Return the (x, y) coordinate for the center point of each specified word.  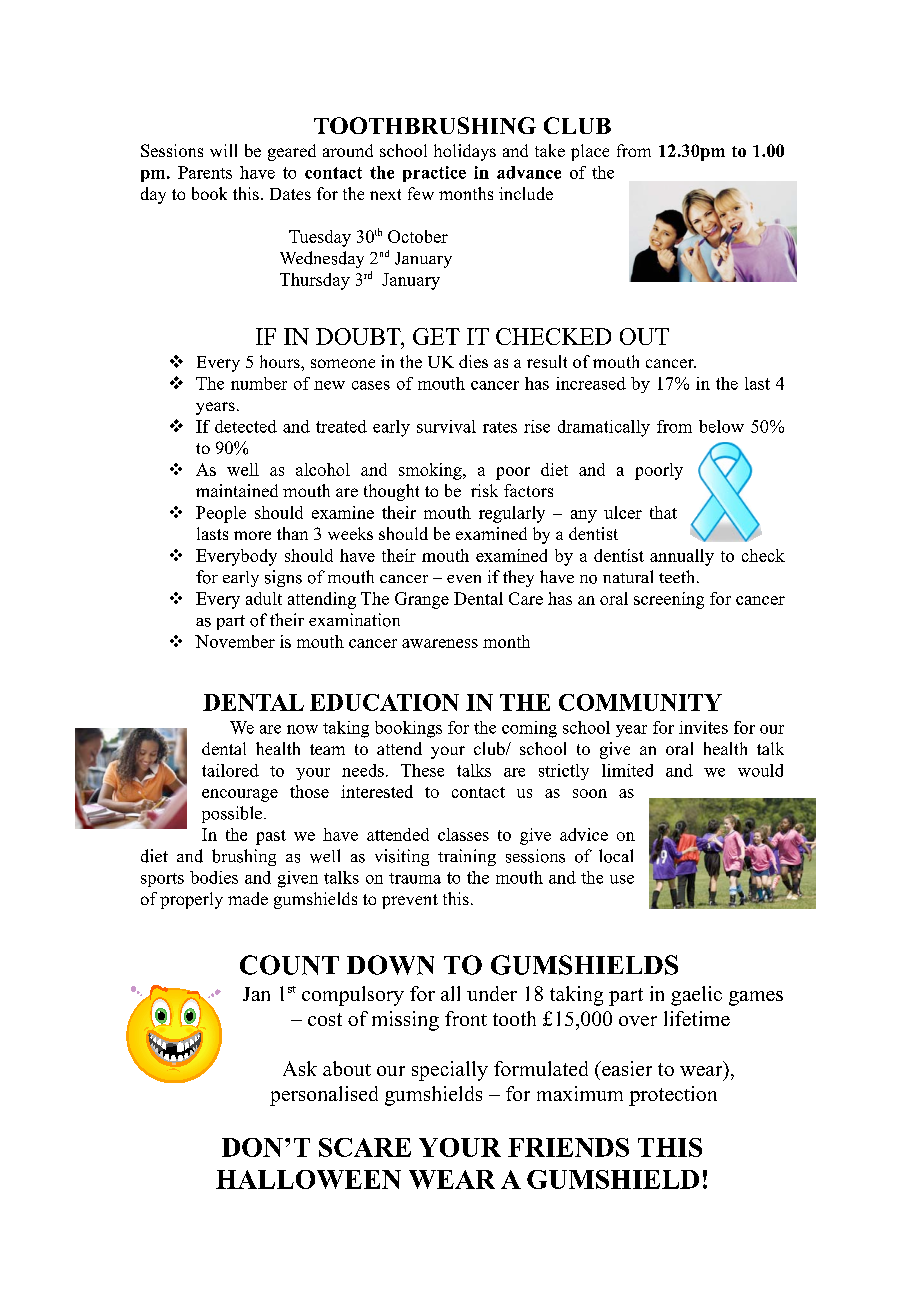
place (590, 152)
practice (434, 174)
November (235, 641)
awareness (440, 643)
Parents (205, 172)
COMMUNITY (640, 702)
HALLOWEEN (308, 1179)
